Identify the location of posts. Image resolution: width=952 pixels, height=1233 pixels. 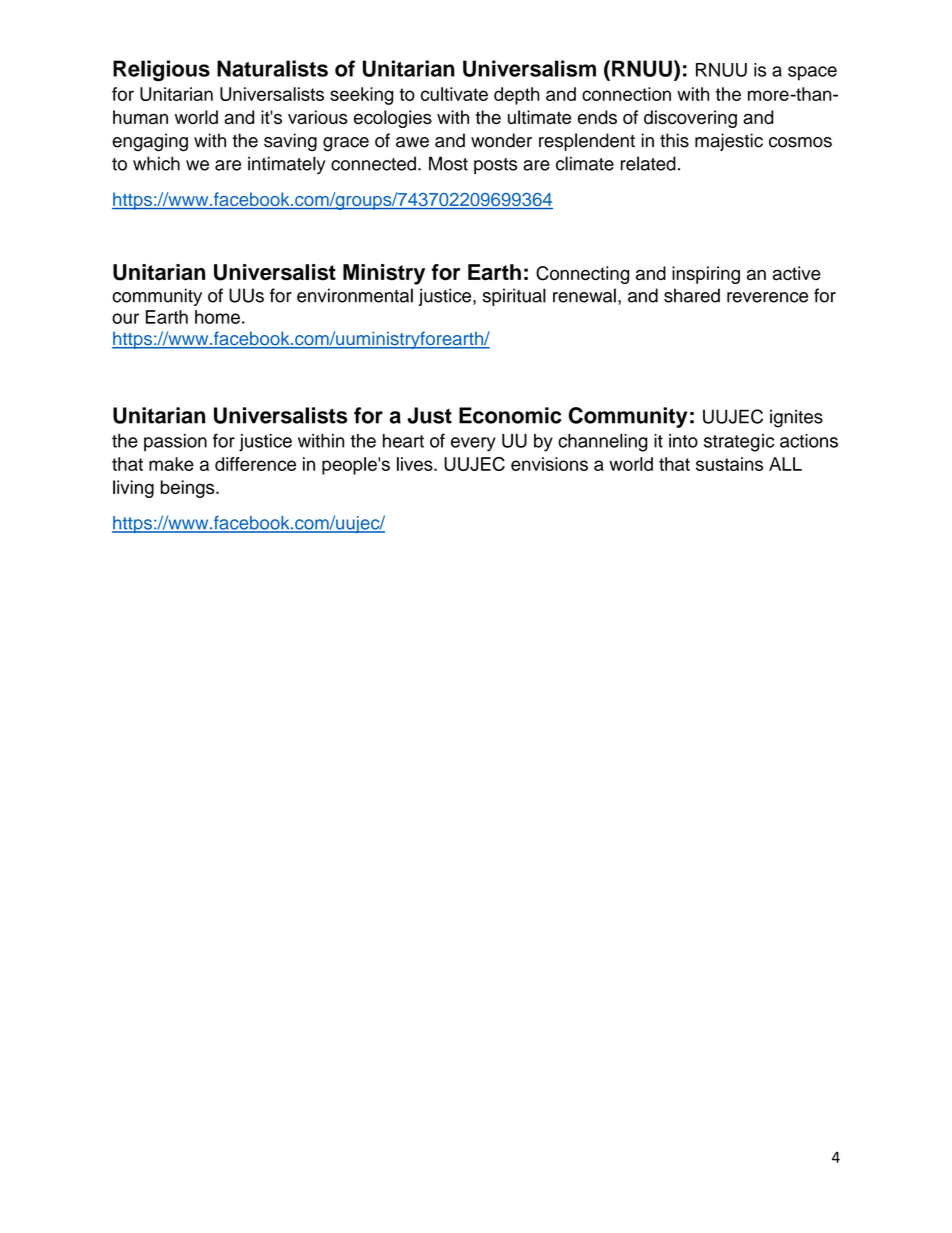
(495, 166).
